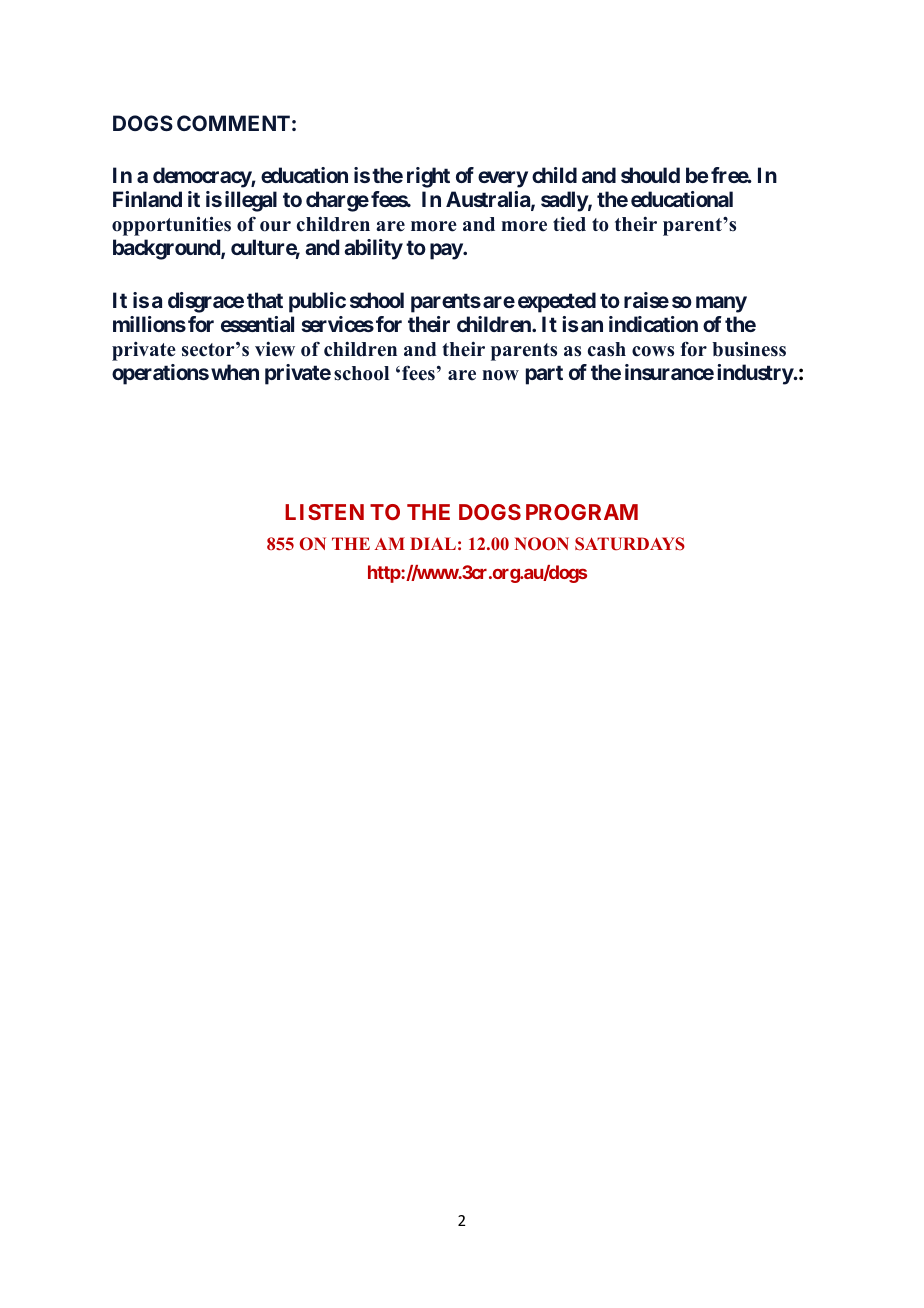 This page has height=1308, width=924. Describe the element at coordinates (755, 374) in the page. I see `industry` at that location.
